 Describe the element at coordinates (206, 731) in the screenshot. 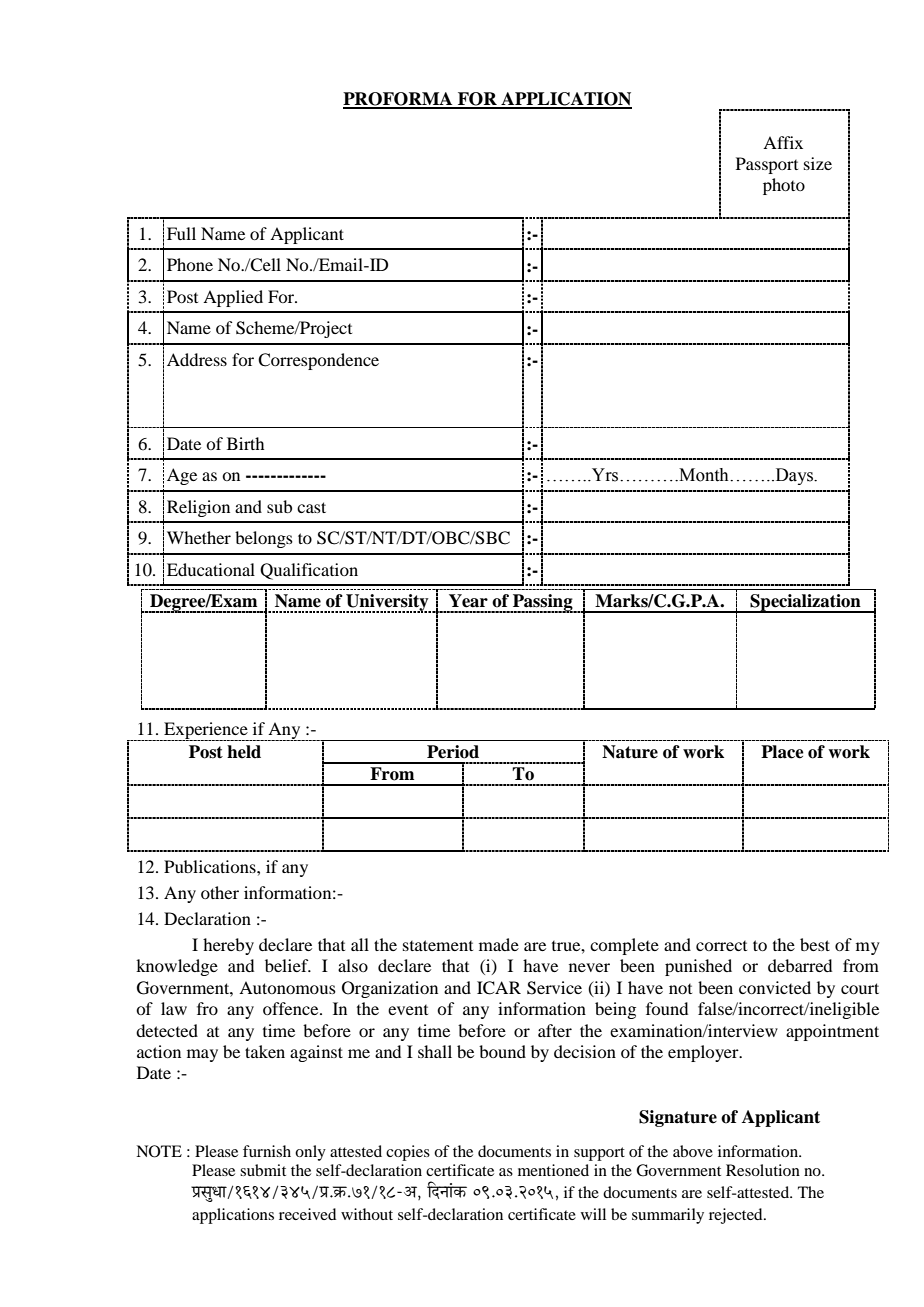

I see `Experience` at that location.
